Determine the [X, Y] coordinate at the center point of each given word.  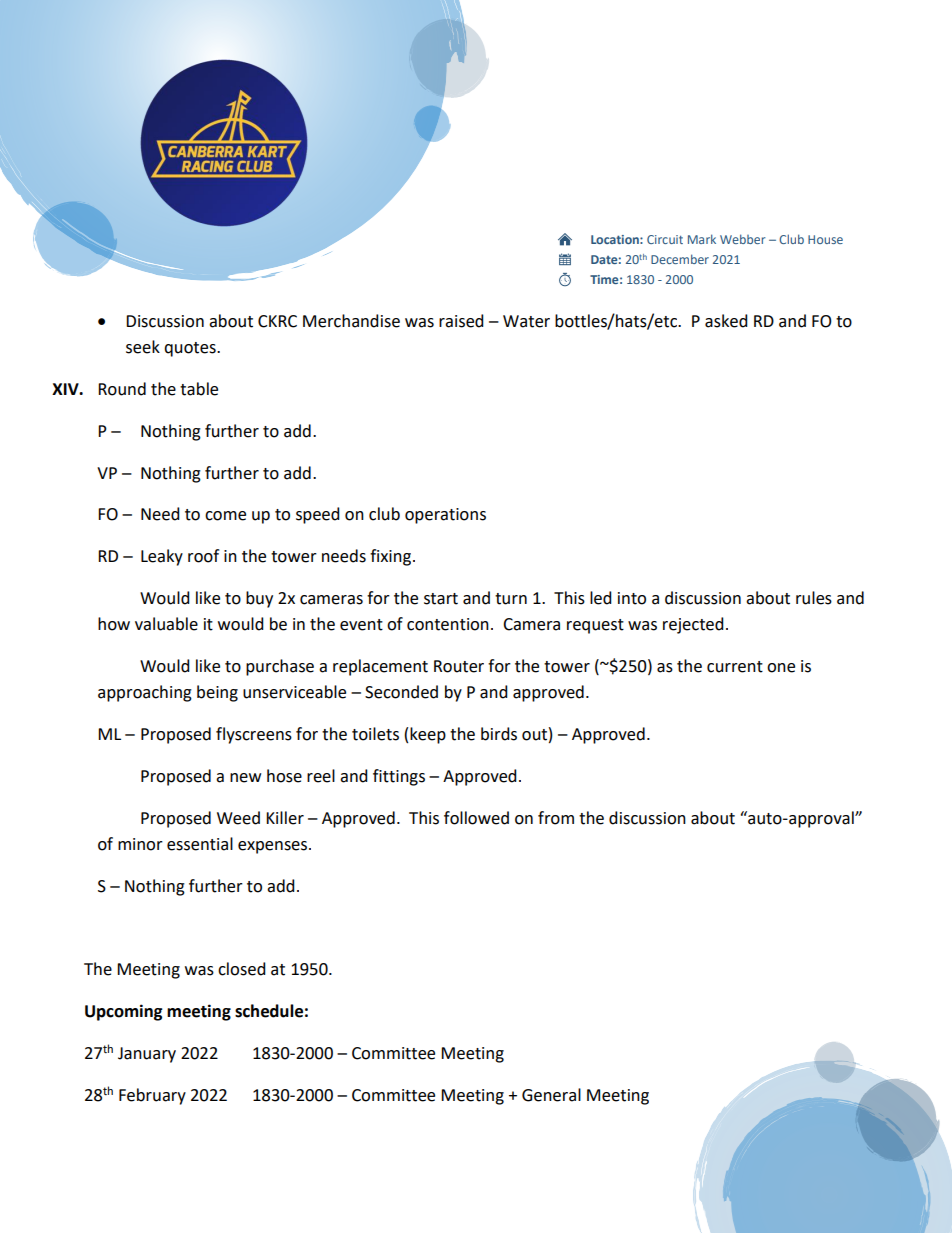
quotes [191, 349]
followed [476, 818]
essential [200, 844]
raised [461, 321]
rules [814, 598]
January [147, 1055]
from [556, 818]
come [225, 516]
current [735, 667]
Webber [742, 239]
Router [459, 666]
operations [445, 516]
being [217, 693]
